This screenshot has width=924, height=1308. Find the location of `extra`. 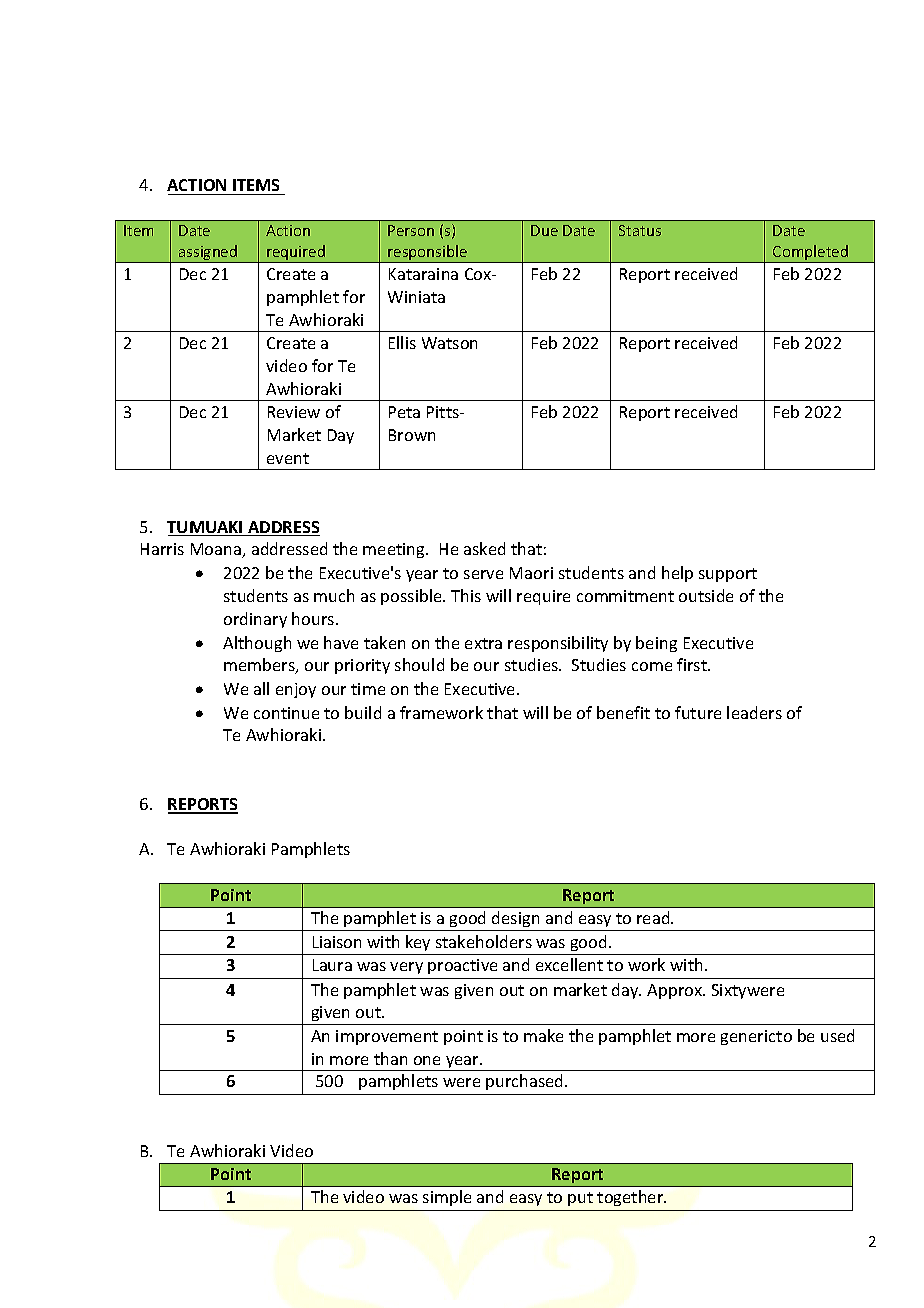

extra is located at coordinates (483, 643).
